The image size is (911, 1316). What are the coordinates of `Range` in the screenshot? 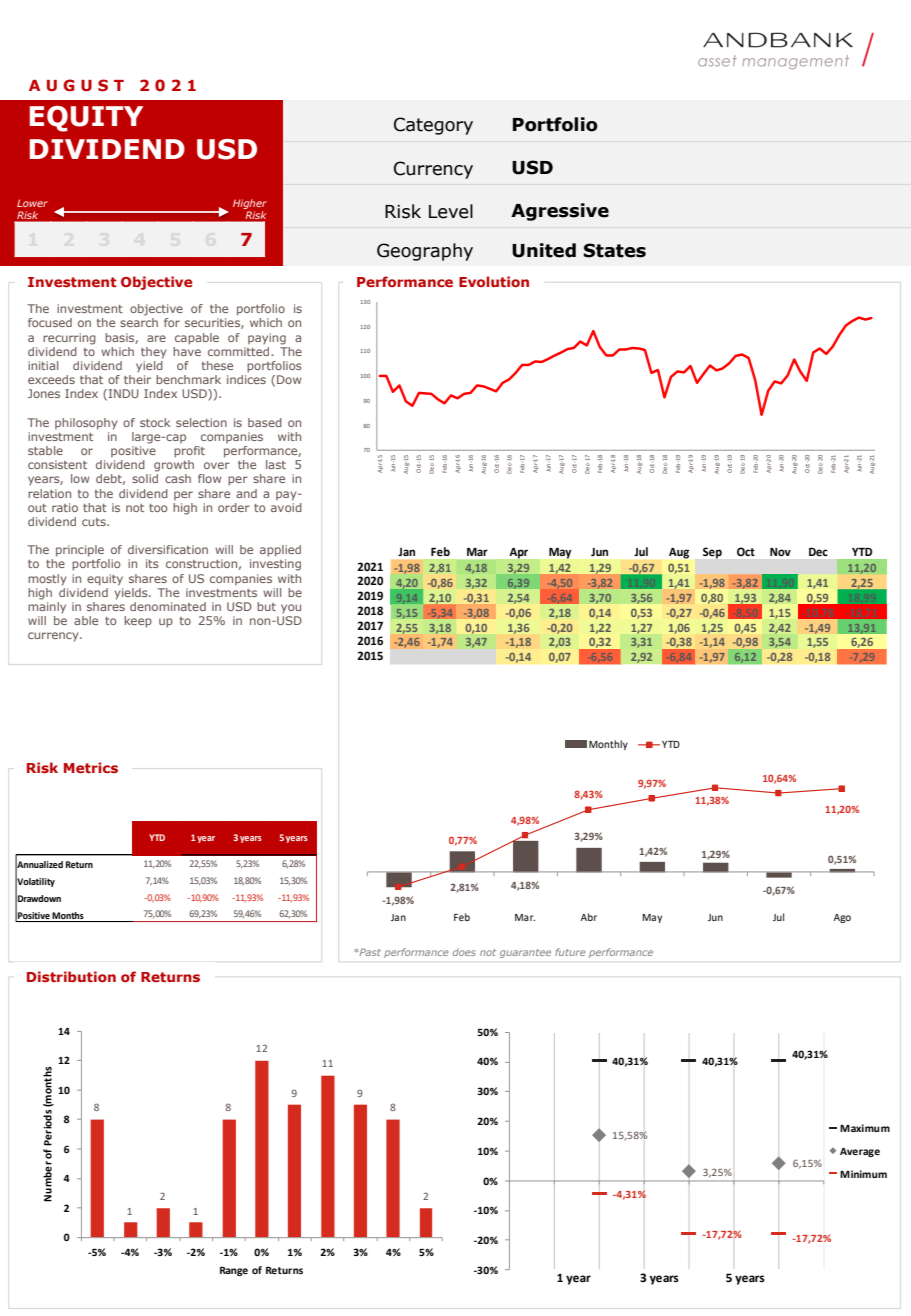 It's located at (234, 1271).
